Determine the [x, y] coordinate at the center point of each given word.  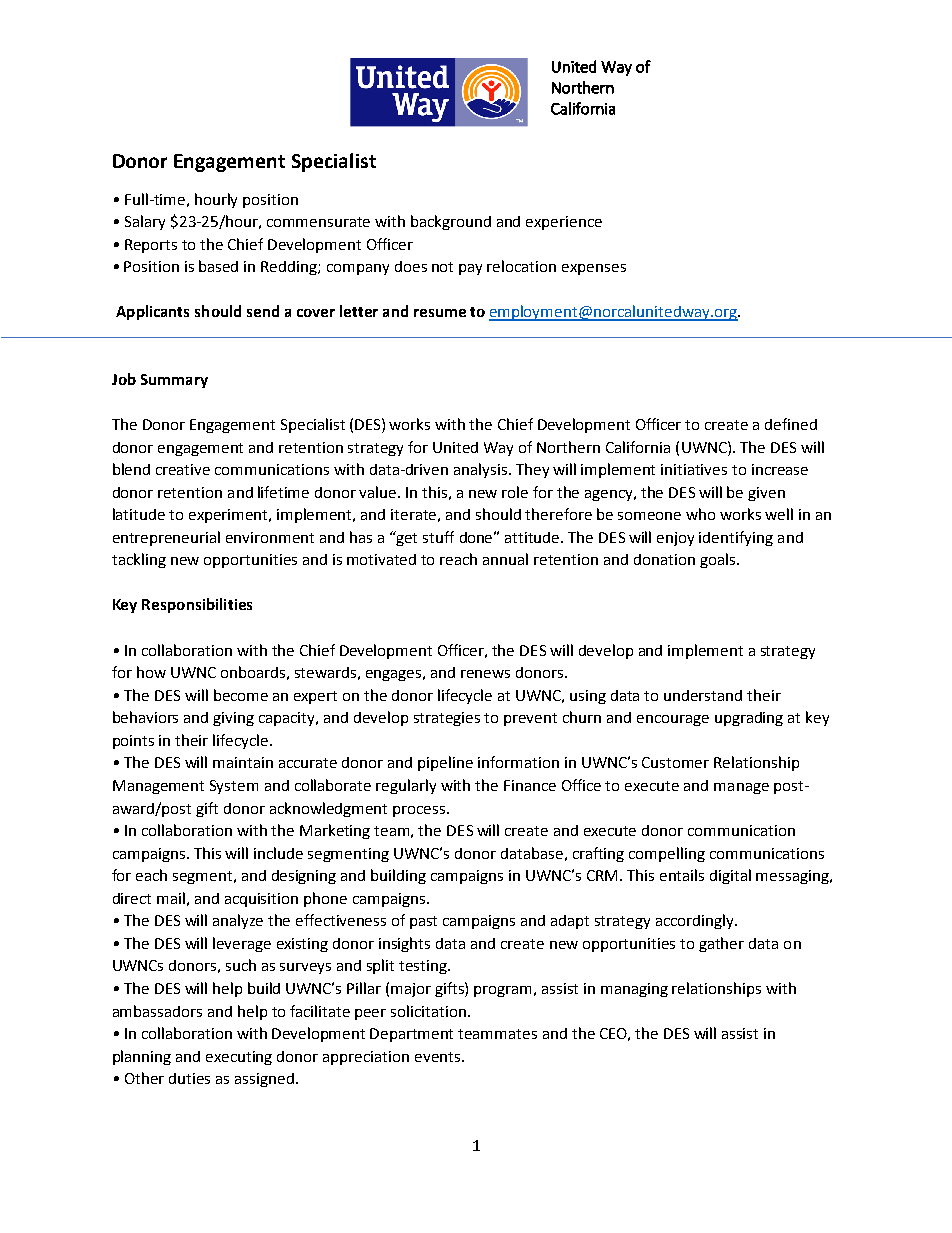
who [700, 514]
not [442, 267]
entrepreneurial [166, 538]
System [234, 787]
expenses [594, 269]
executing [239, 1058]
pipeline [445, 763]
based [218, 266]
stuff [438, 537]
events [439, 1057]
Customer [675, 762]
